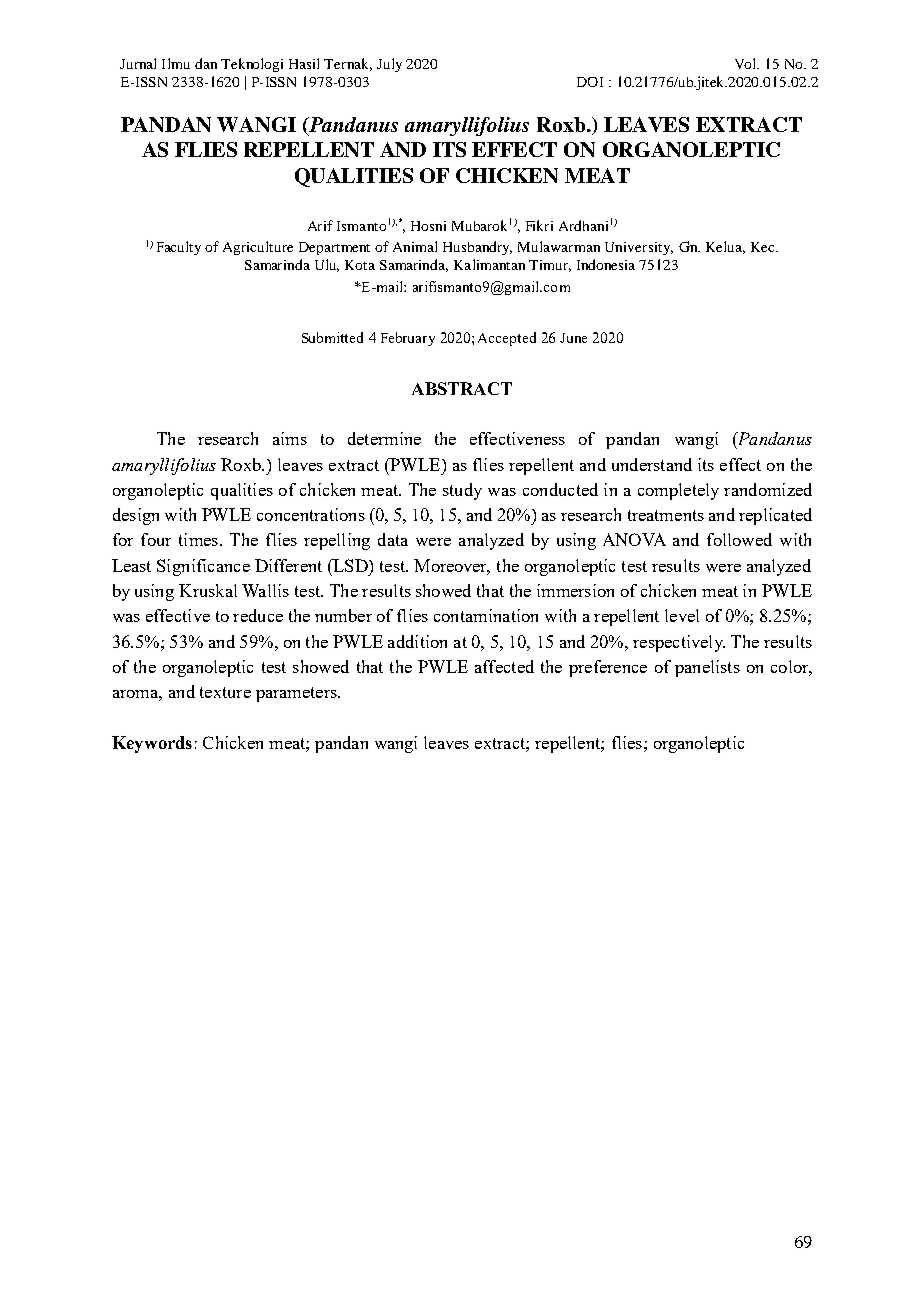 This page has width=924, height=1307. What do you see at coordinates (176, 63) in the page?
I see `Ilmu` at bounding box center [176, 63].
